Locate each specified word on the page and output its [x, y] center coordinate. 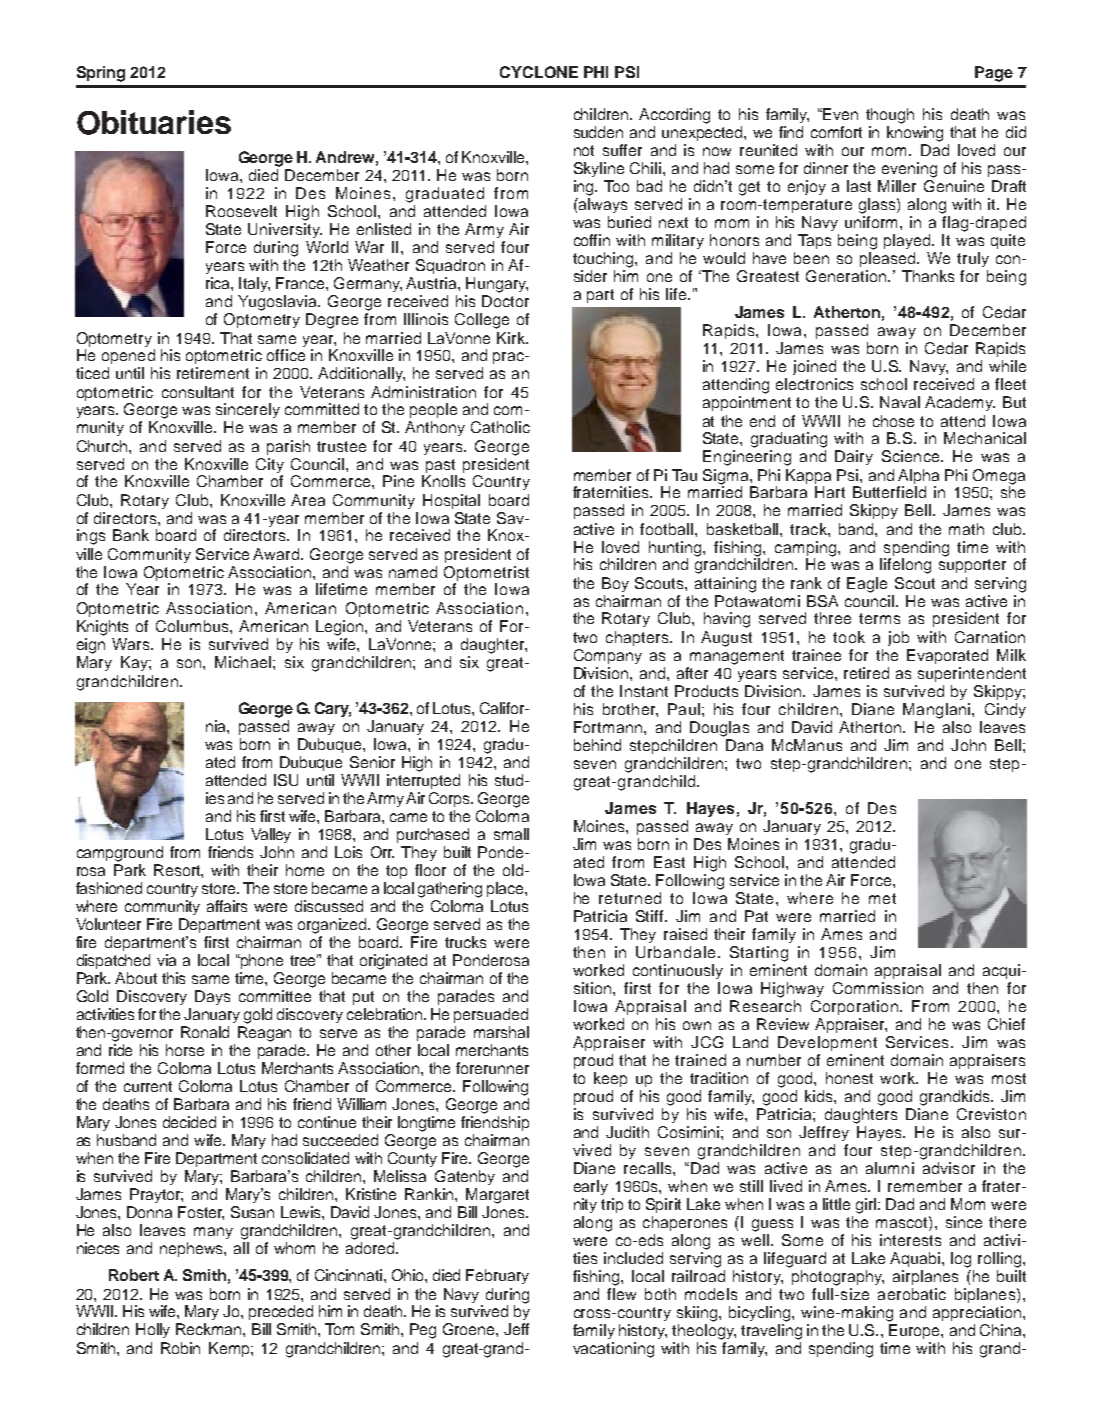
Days [212, 997]
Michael [243, 662]
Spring [101, 74]
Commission [878, 988]
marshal [501, 1032]
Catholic [500, 427]
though [890, 116]
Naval [900, 402]
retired [866, 673]
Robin [180, 1348]
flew [621, 1294]
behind [597, 745]
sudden [598, 132]
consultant [198, 392]
